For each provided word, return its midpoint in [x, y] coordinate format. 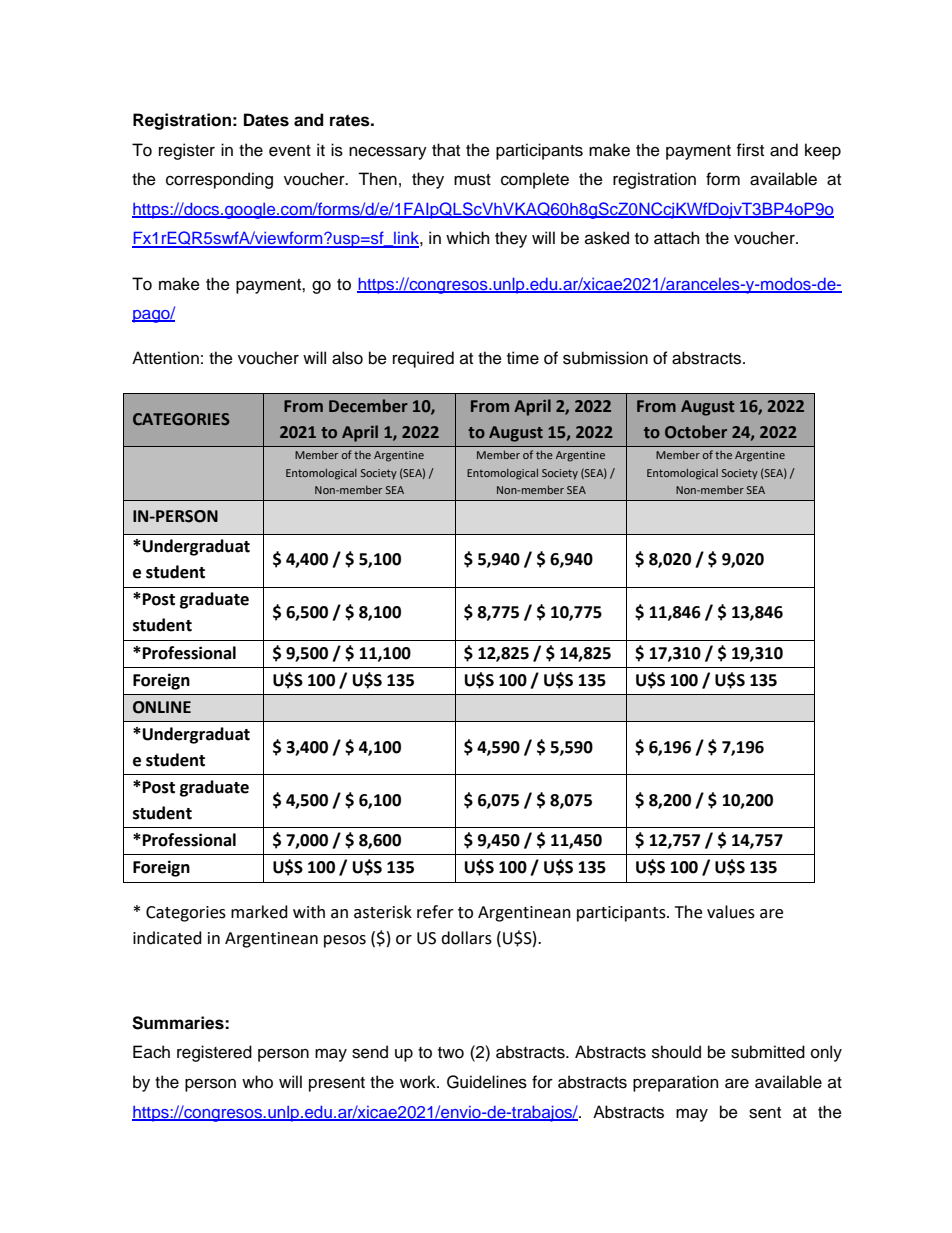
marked [259, 912]
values [731, 912]
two [451, 1053]
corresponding [219, 180]
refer [435, 912]
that [446, 150]
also [347, 358]
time [523, 358]
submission [605, 358]
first [750, 150]
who [257, 1082]
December [368, 406]
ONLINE [162, 707]
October [696, 432]
